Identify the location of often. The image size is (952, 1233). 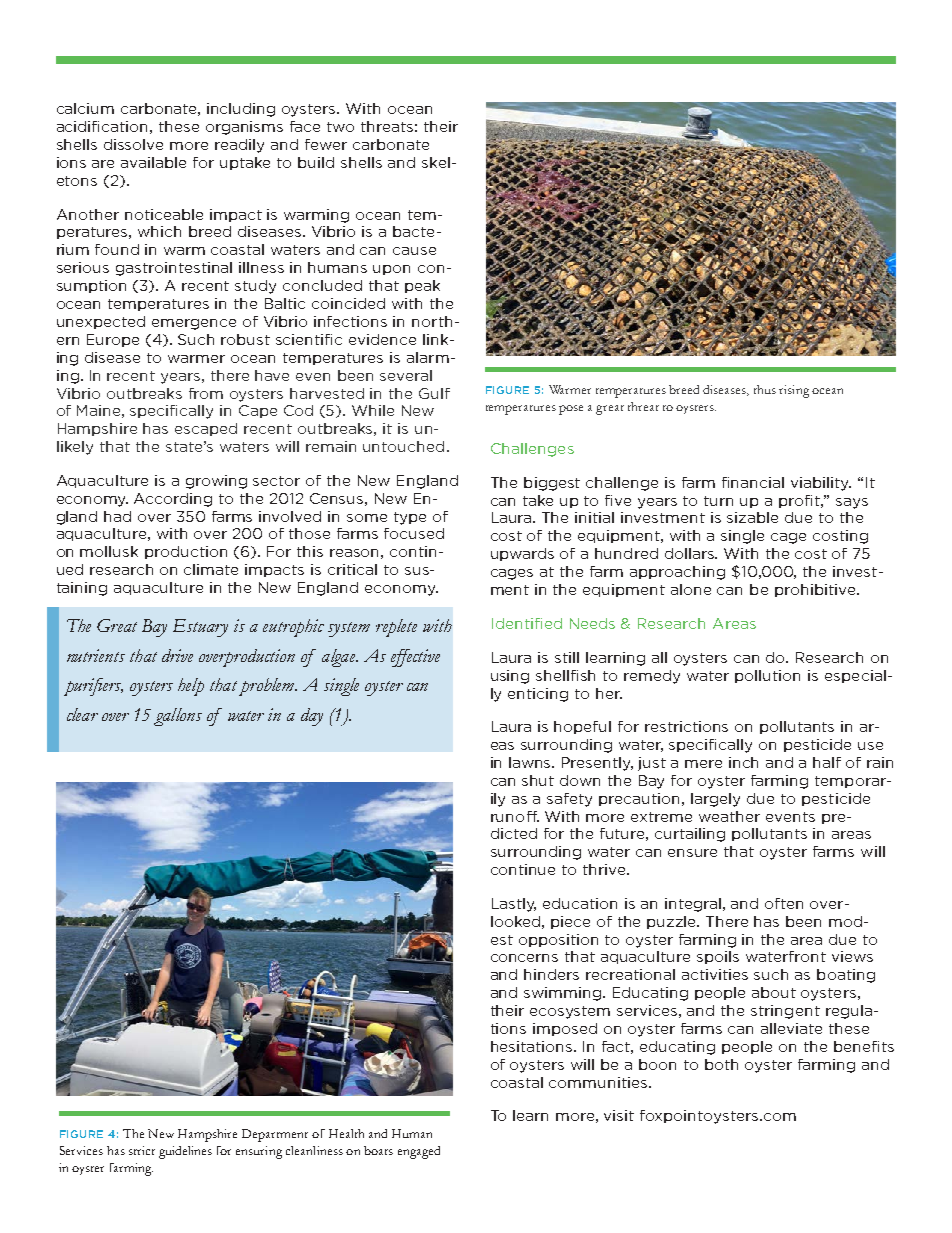
(784, 903).
